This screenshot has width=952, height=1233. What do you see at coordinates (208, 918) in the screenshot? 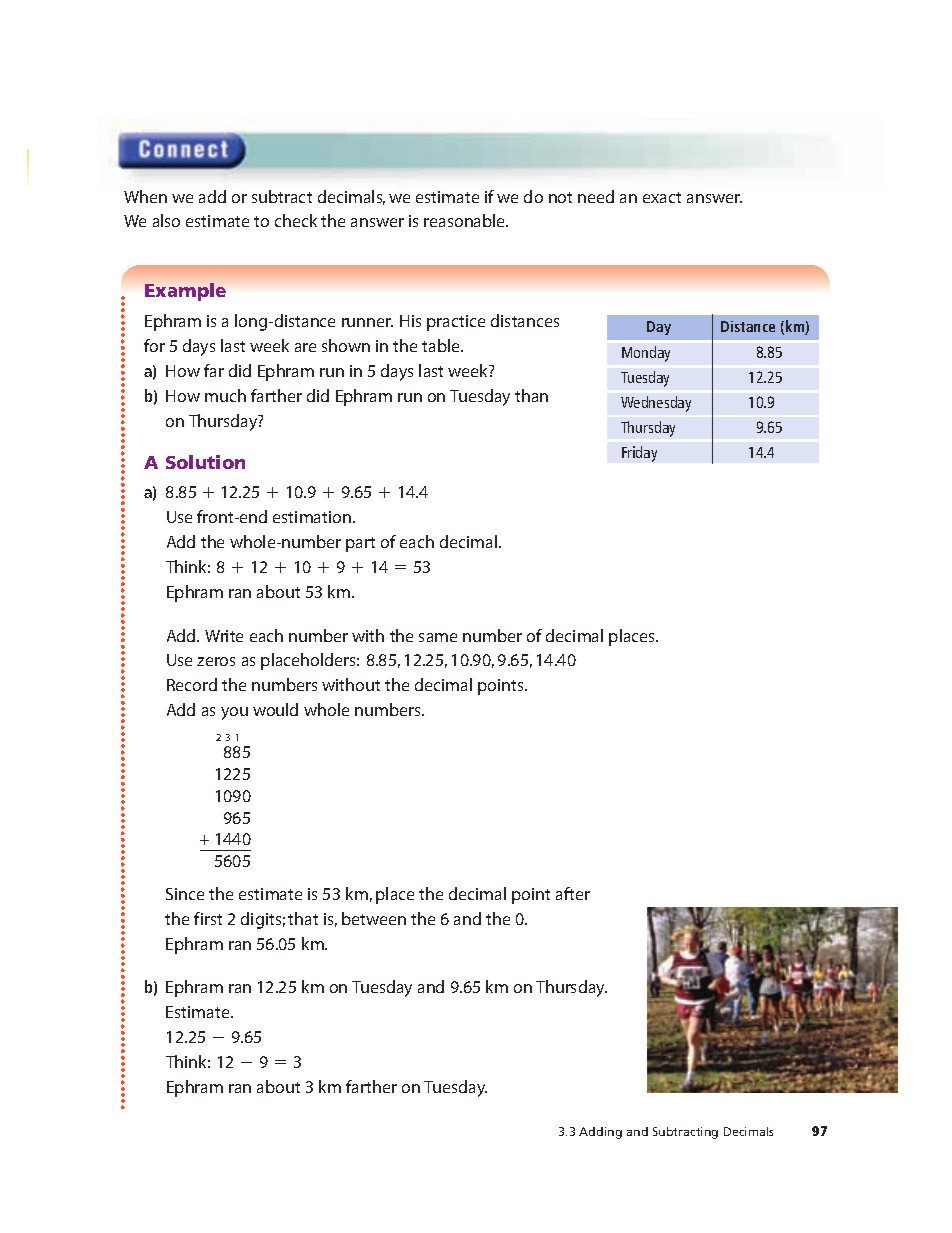
I see `first` at bounding box center [208, 918].
